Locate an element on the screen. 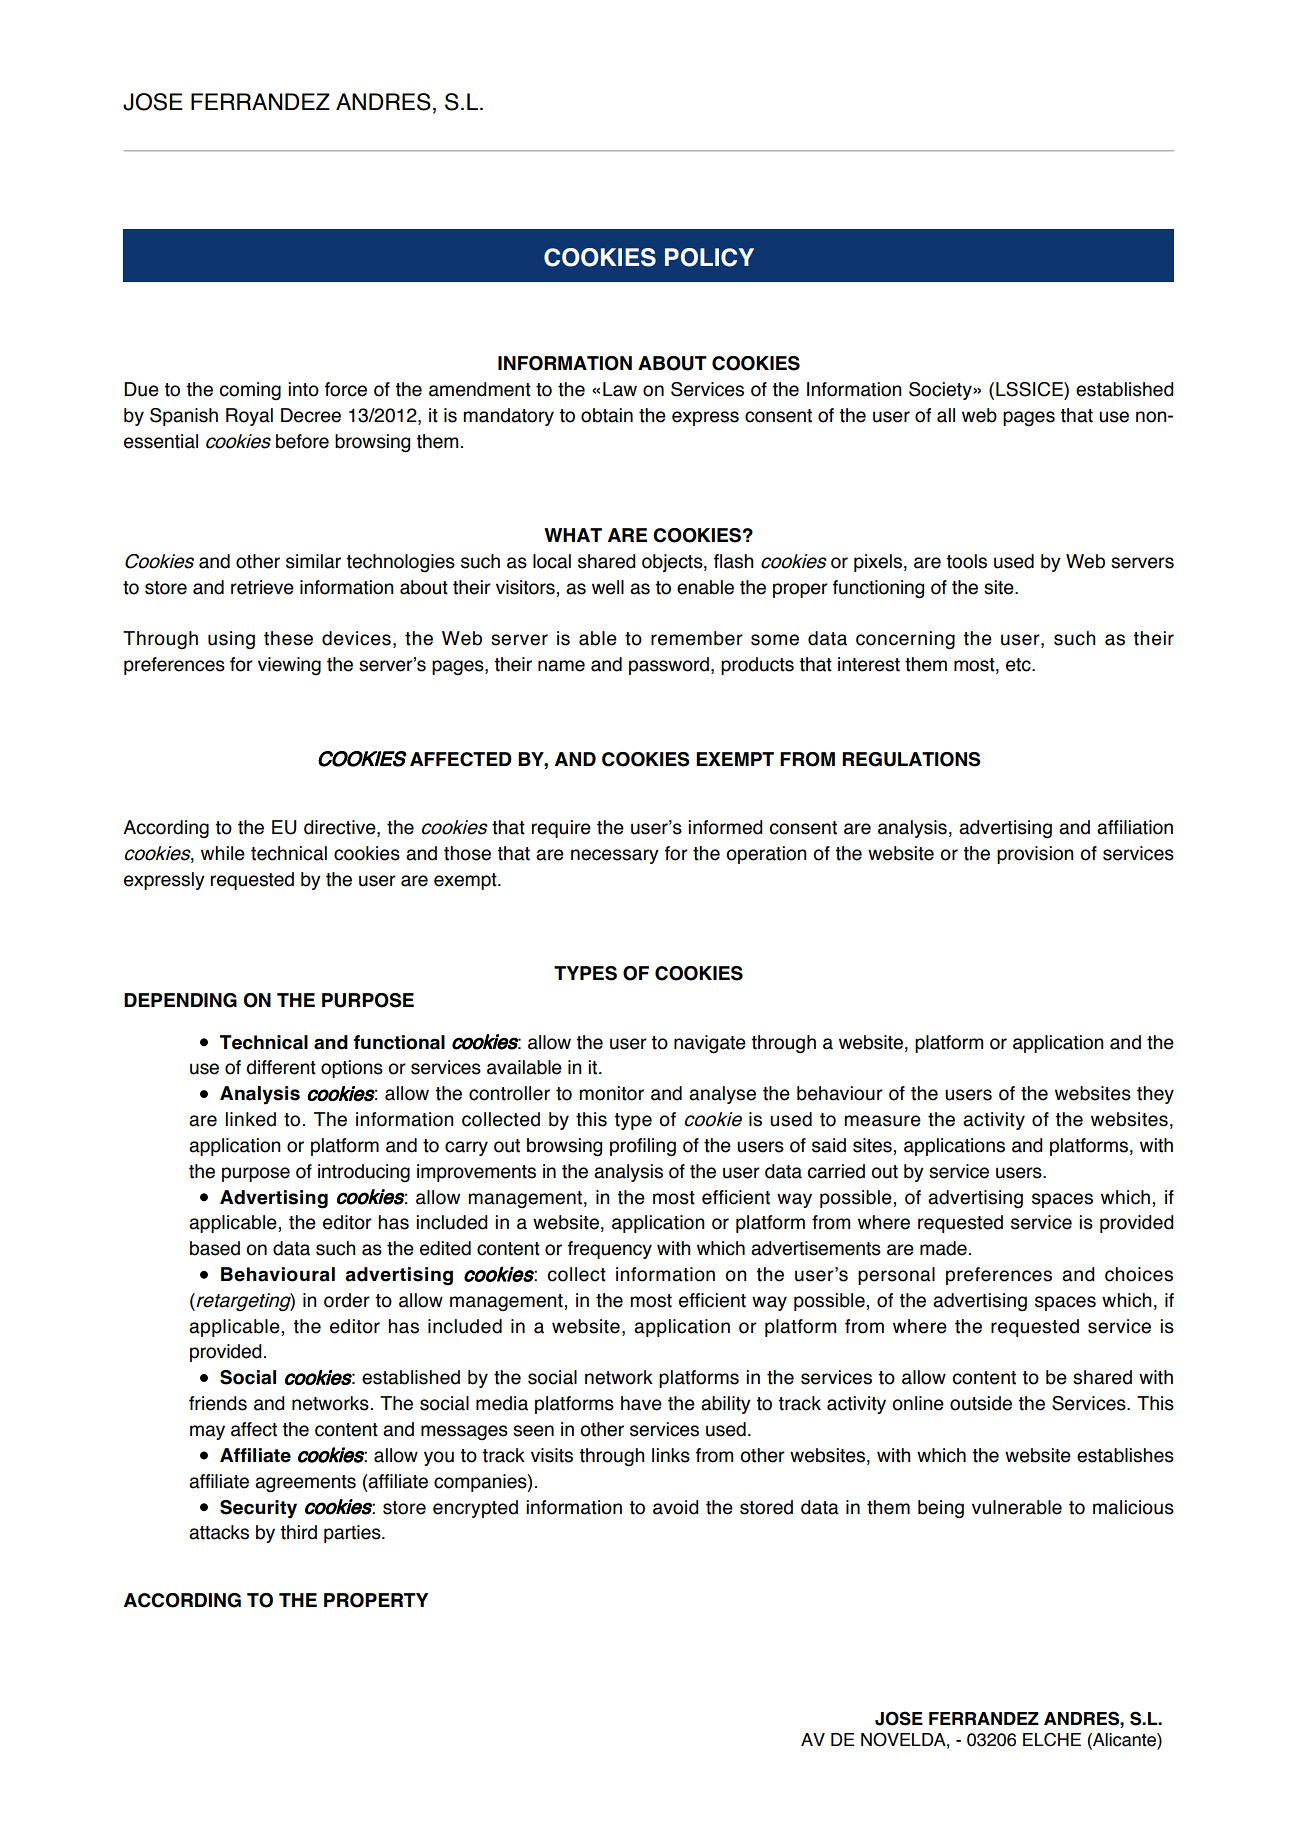 The height and width of the screenshot is (1836, 1298). POLICY is located at coordinates (709, 257).
